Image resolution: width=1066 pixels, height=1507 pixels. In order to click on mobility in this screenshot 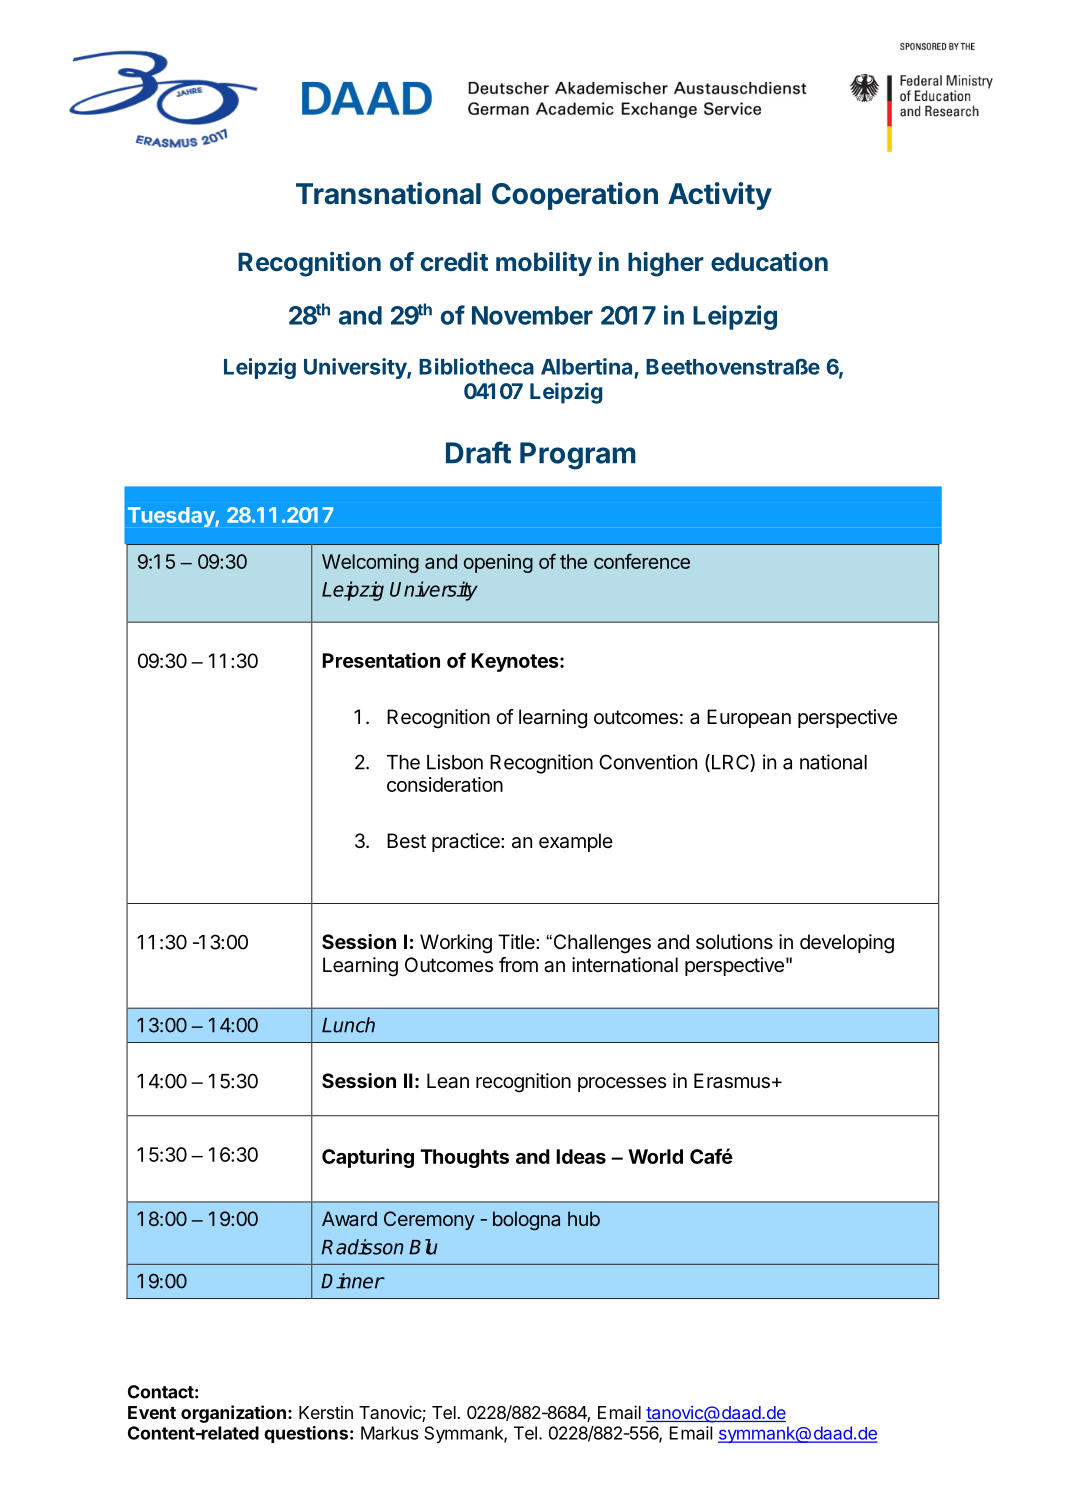, I will do `click(544, 264)`.
